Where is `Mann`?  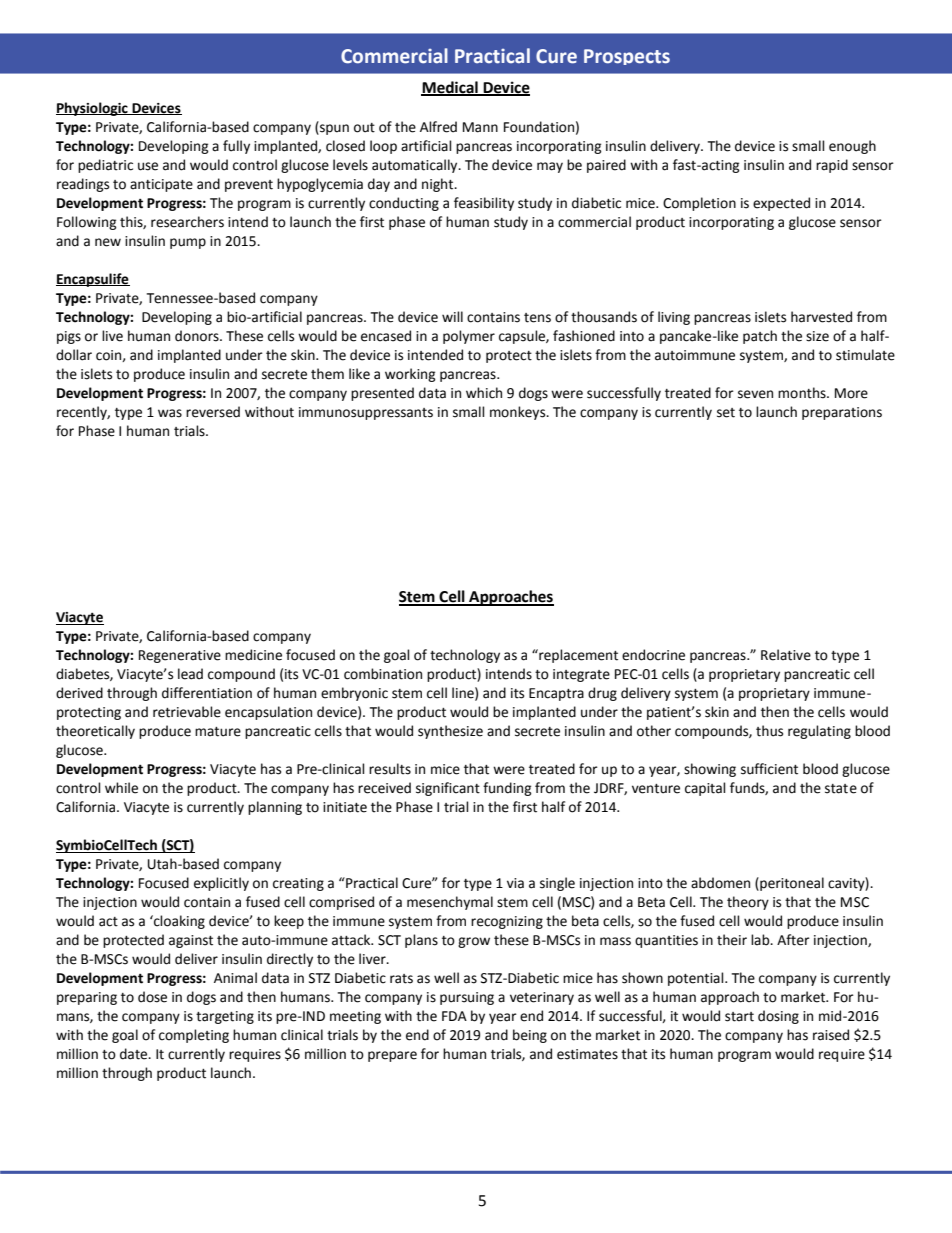
Mann is located at coordinates (480, 127).
